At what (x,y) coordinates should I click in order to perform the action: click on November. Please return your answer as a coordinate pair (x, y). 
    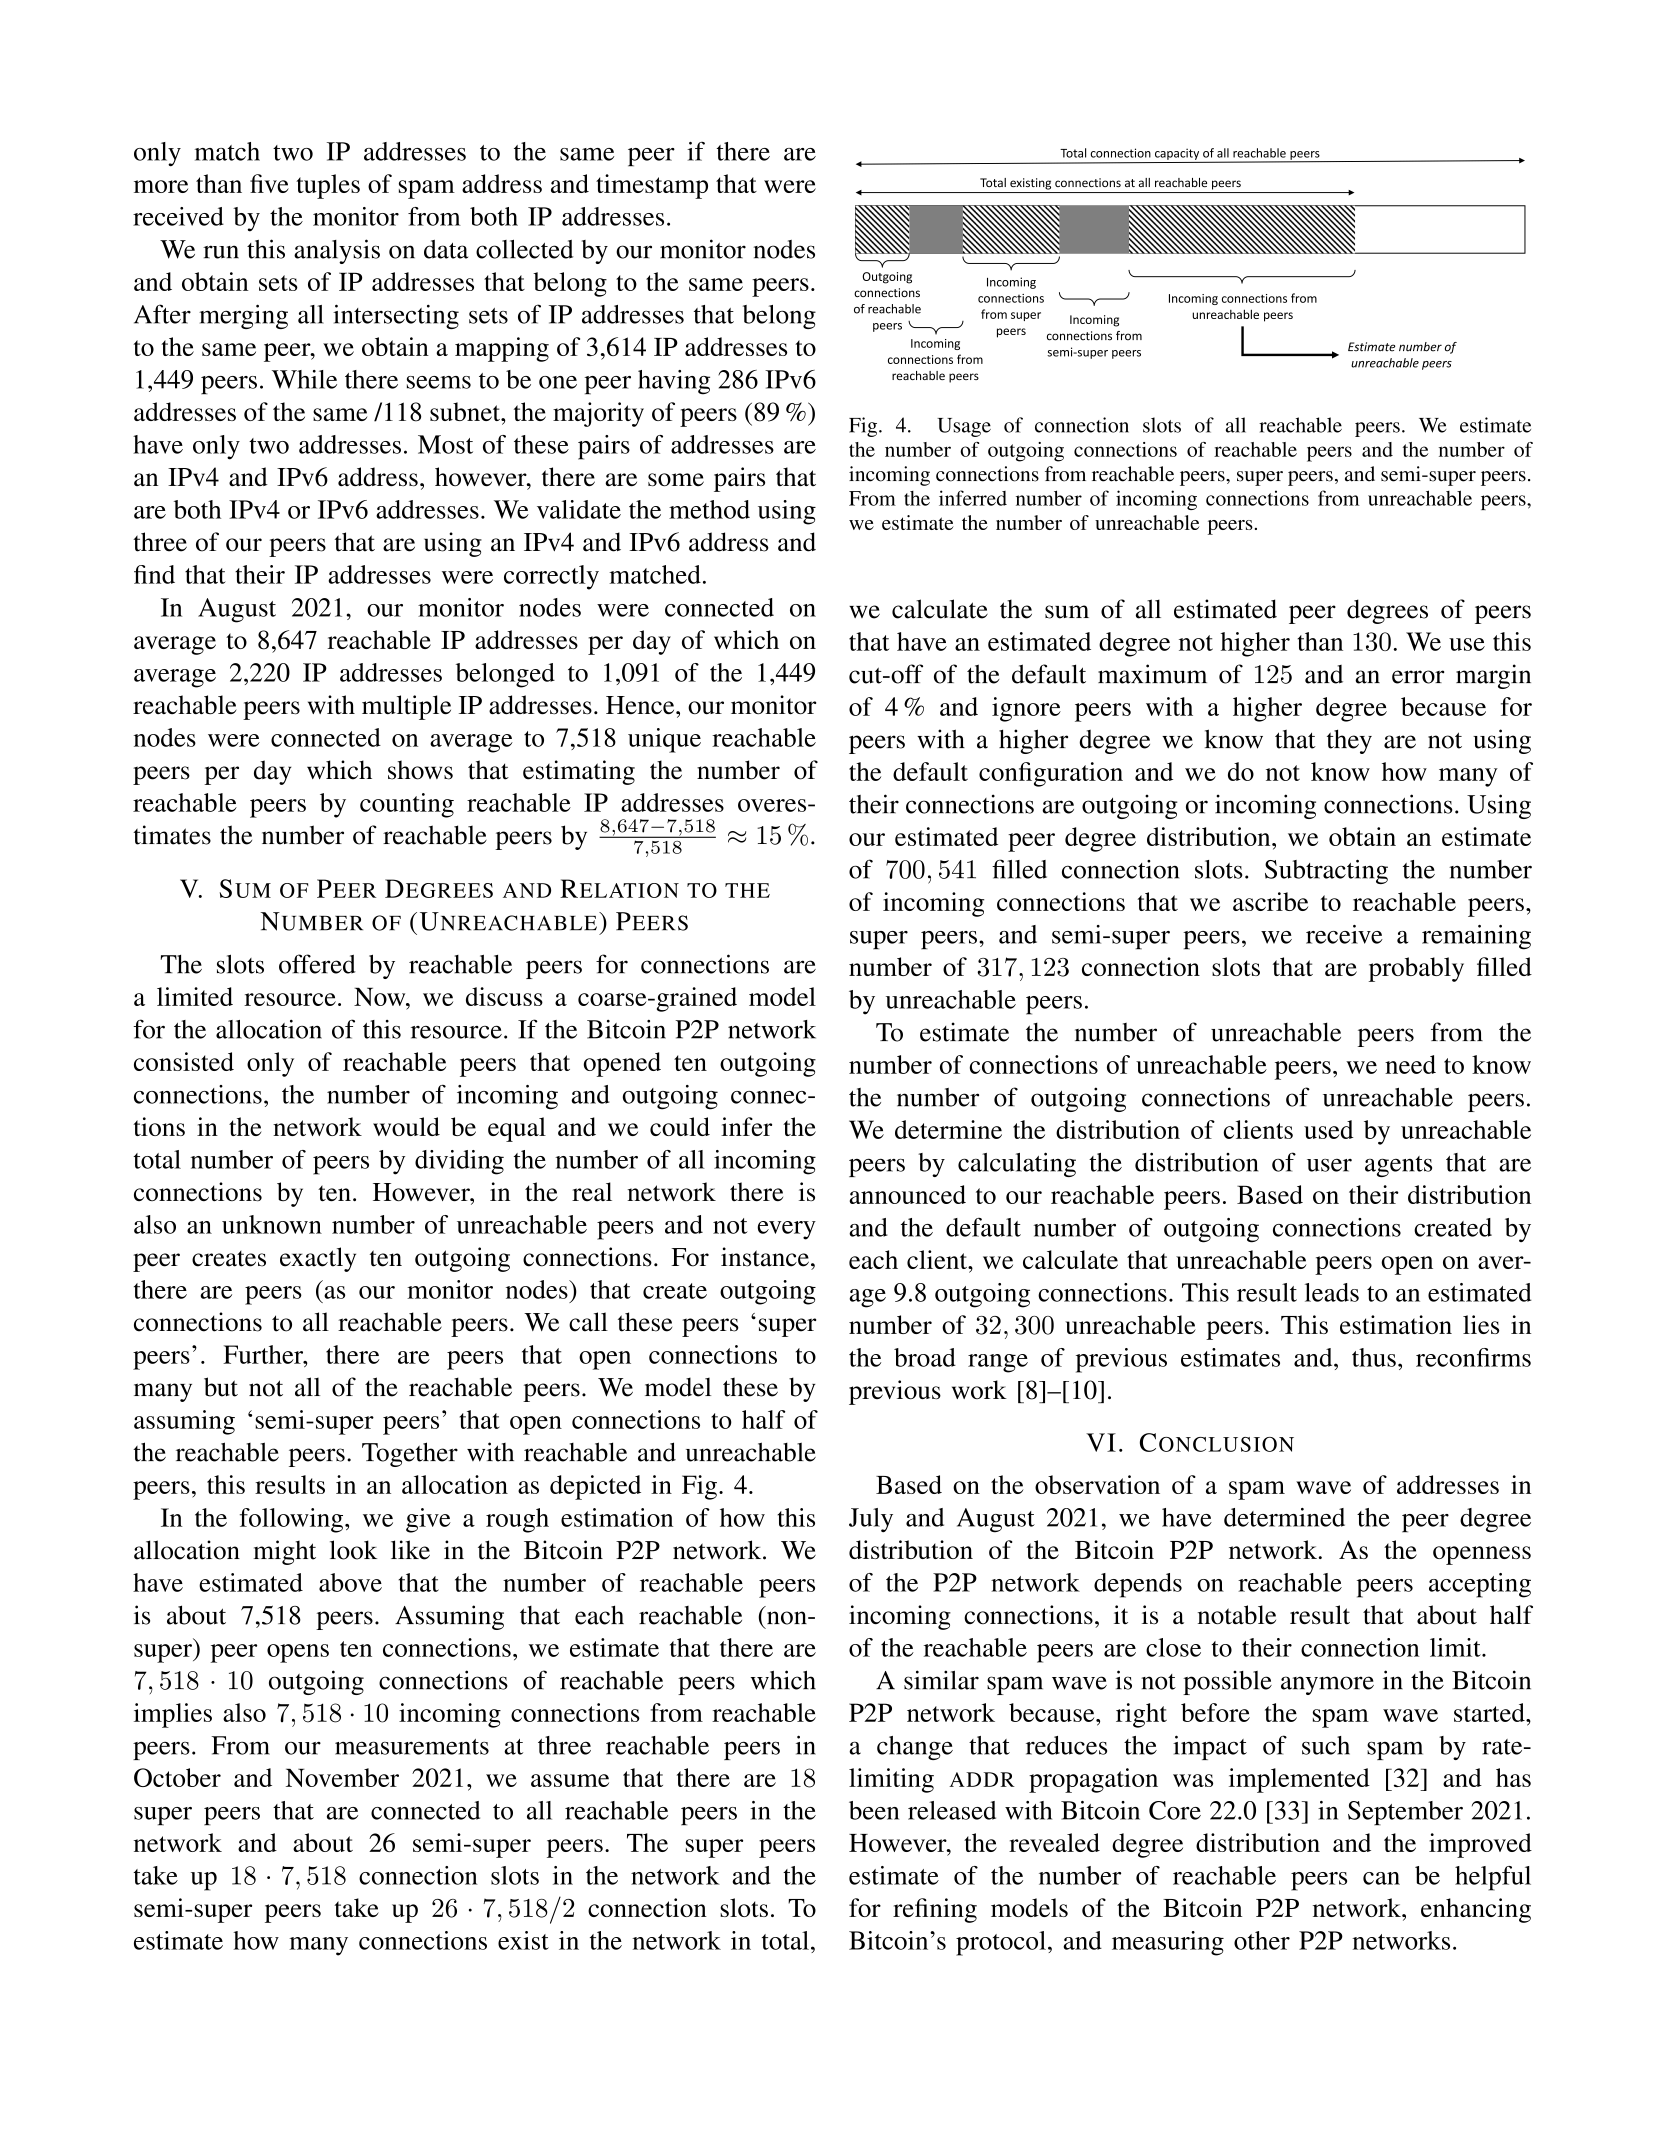
    Looking at the image, I should click on (342, 1777).
